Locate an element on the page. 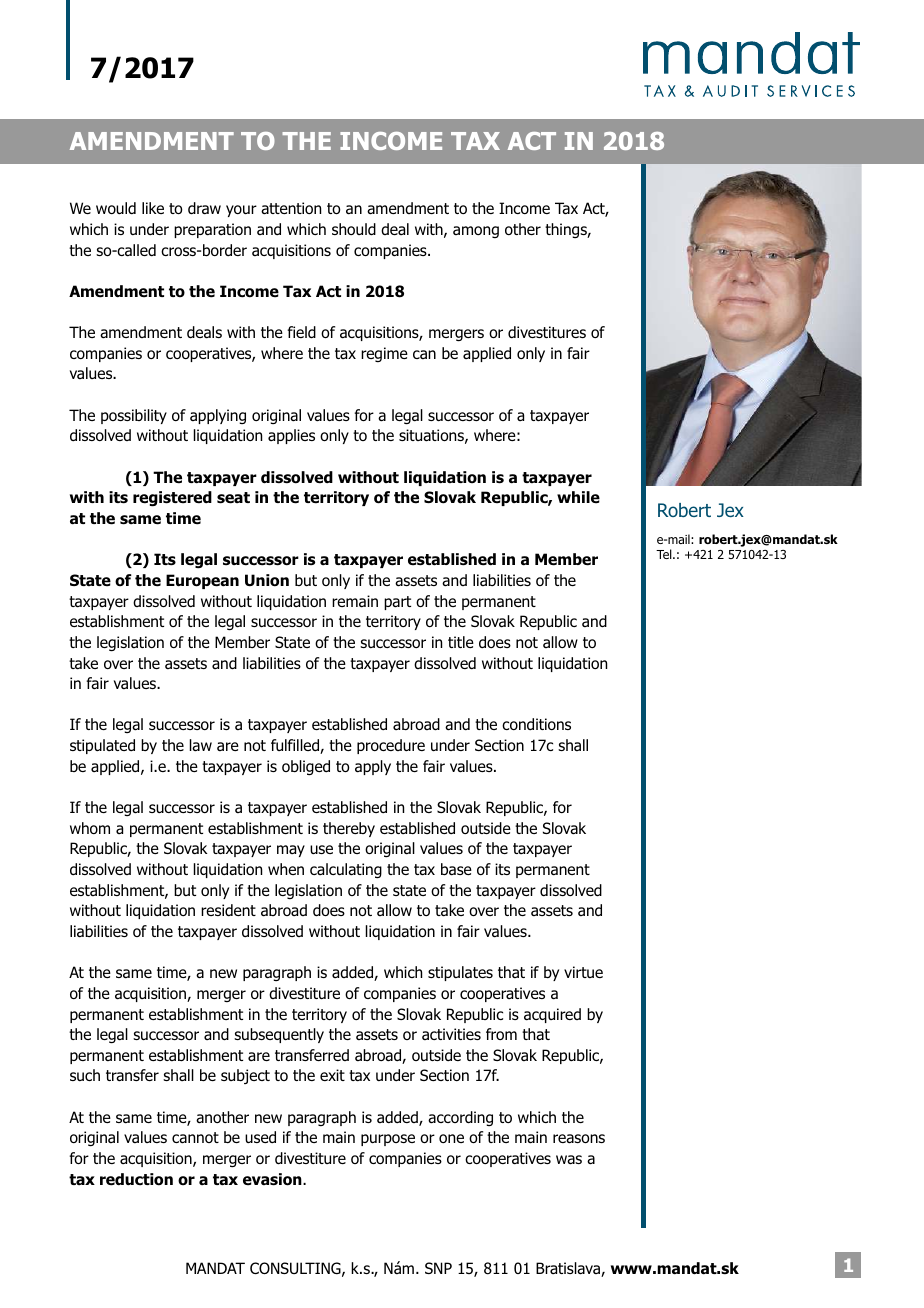 The width and height of the page is (924, 1308). part is located at coordinates (397, 603).
